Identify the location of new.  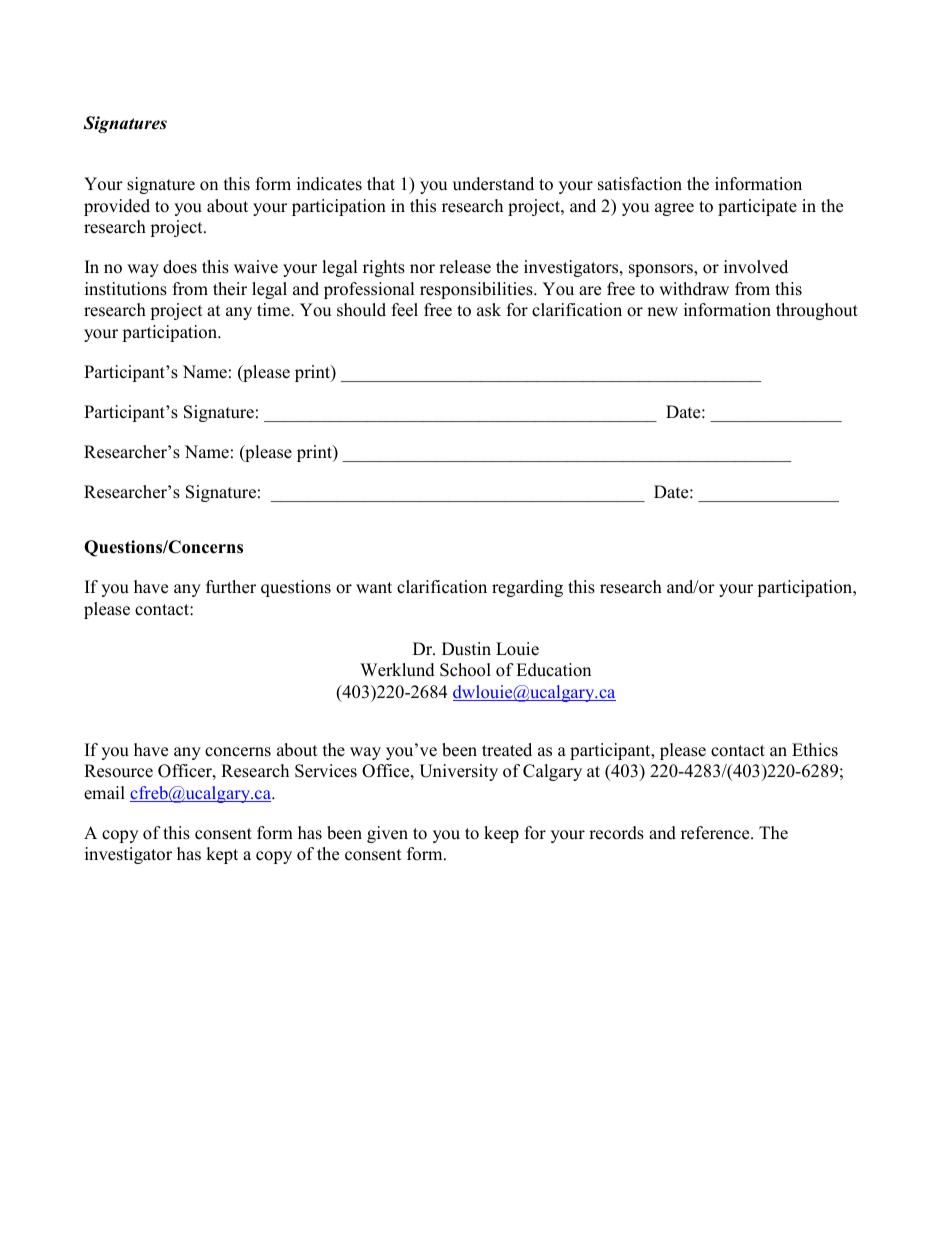
(662, 312).
